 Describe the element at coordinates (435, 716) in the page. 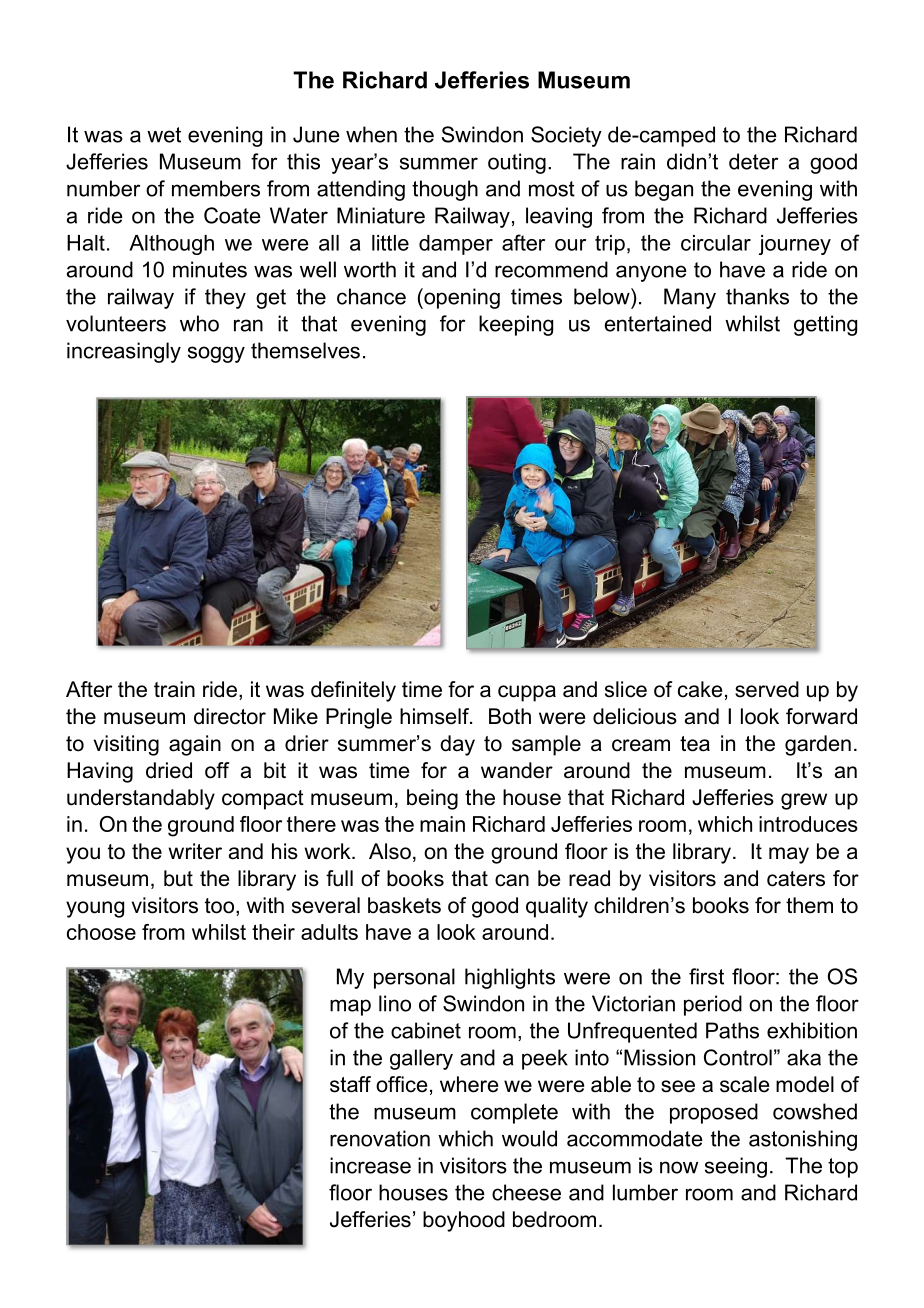

I see `himself` at that location.
